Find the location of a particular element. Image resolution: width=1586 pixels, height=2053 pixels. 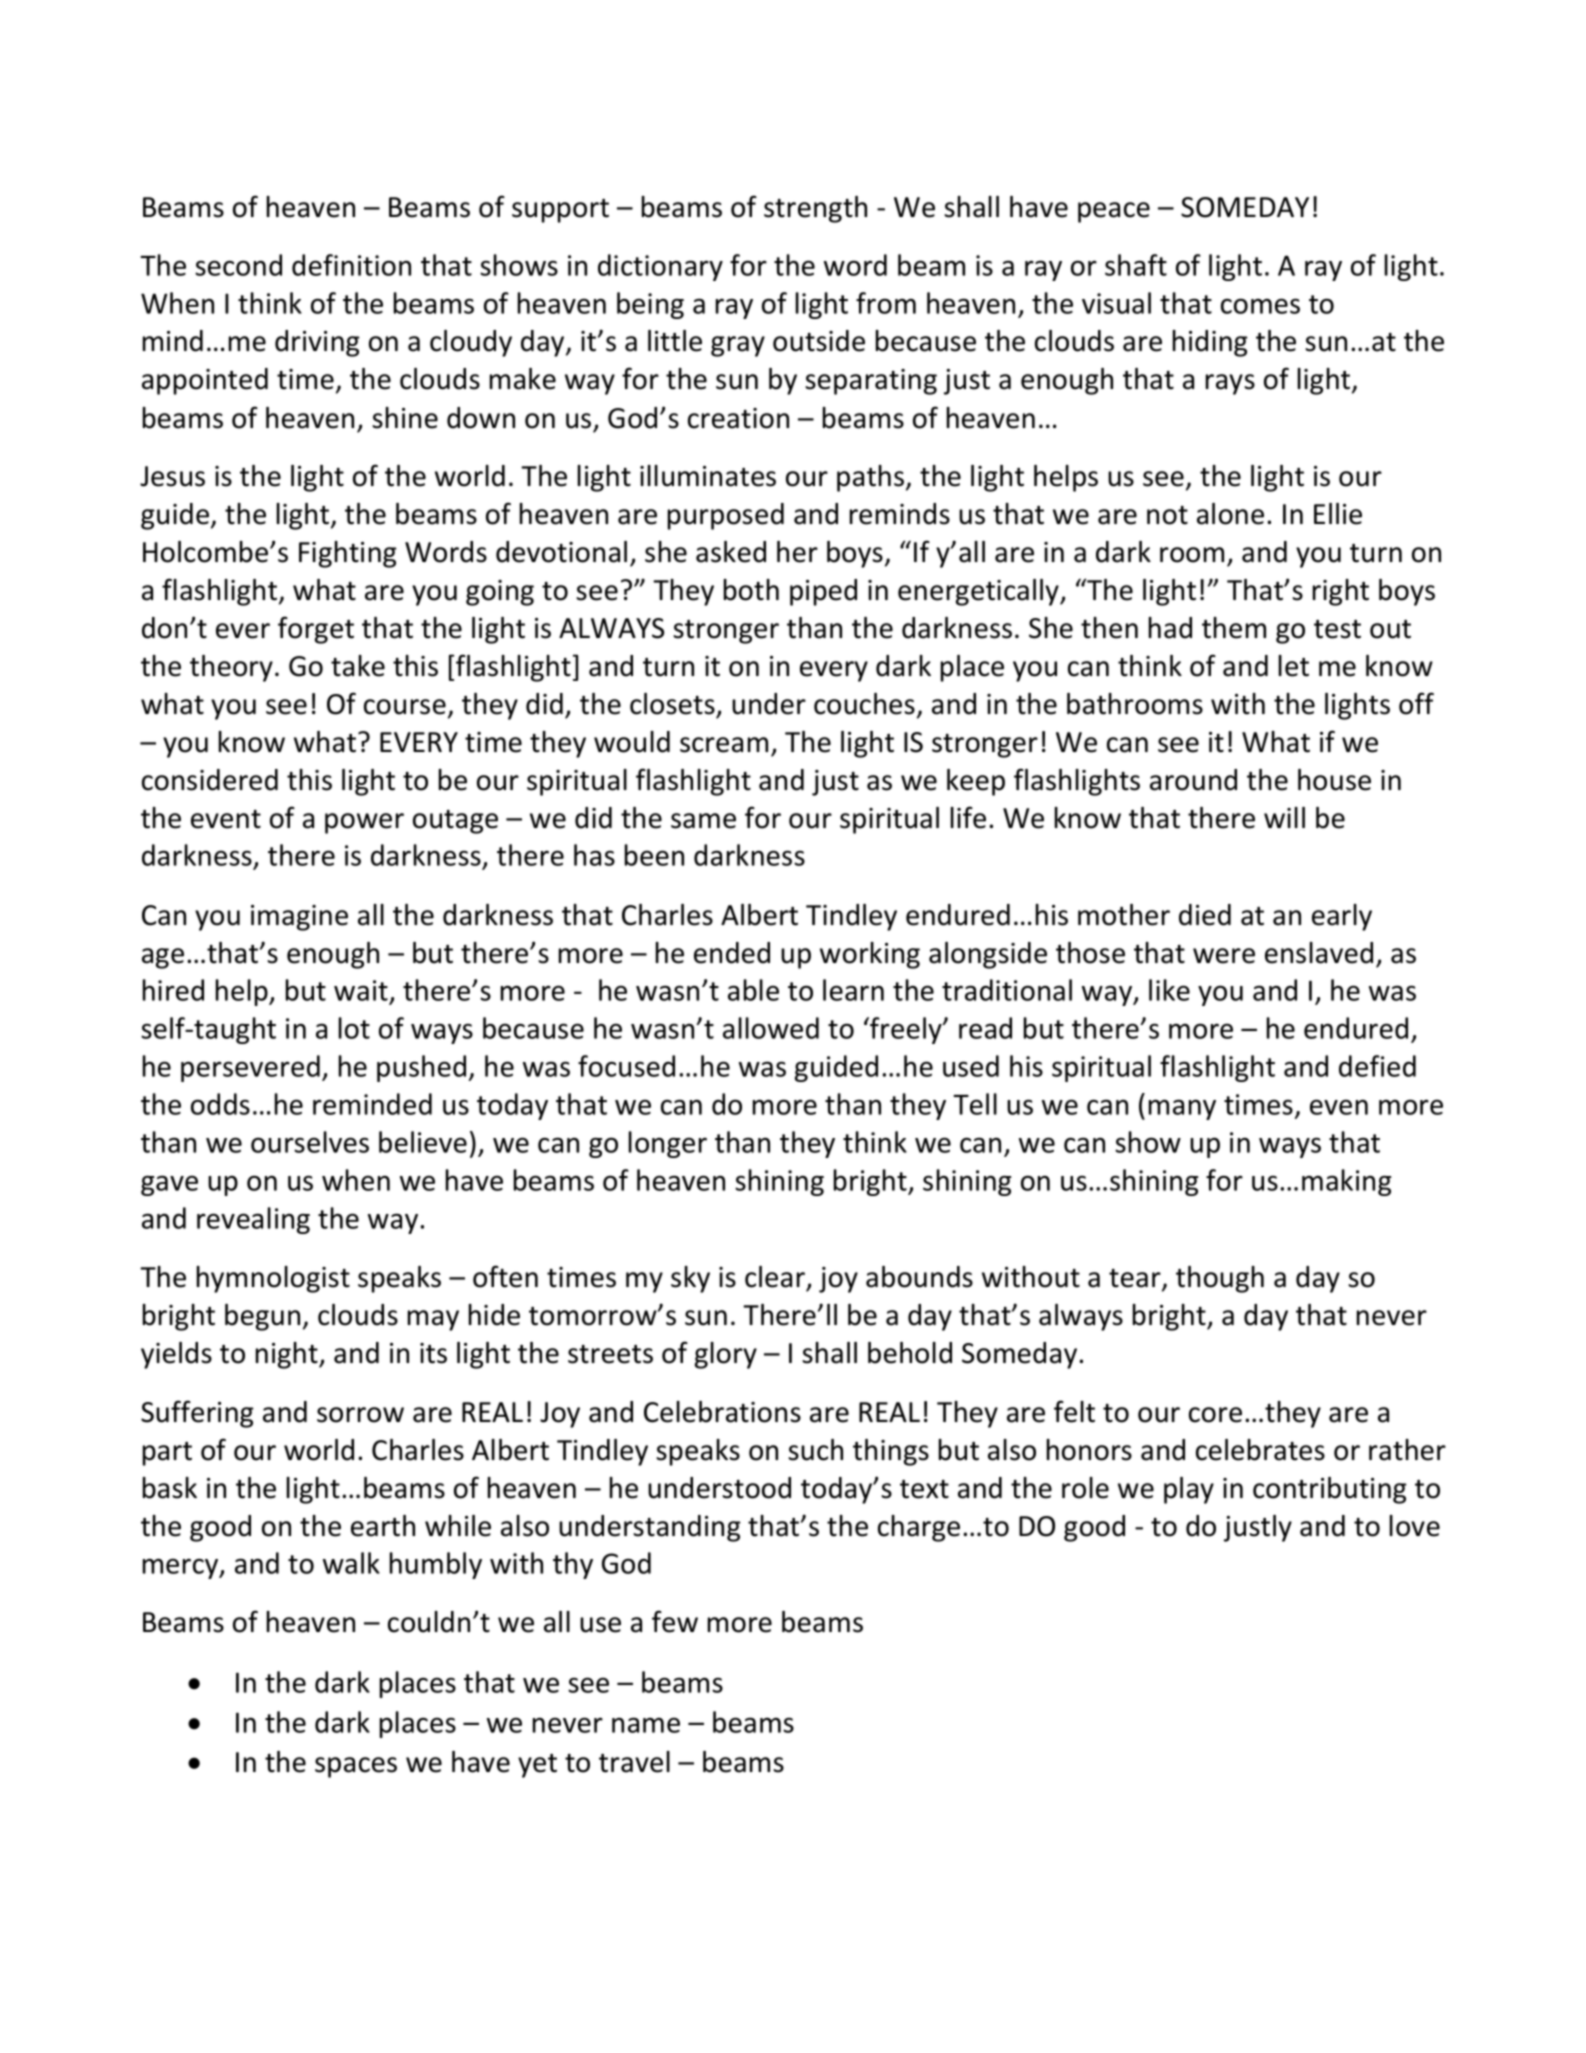

love is located at coordinates (1415, 1526).
